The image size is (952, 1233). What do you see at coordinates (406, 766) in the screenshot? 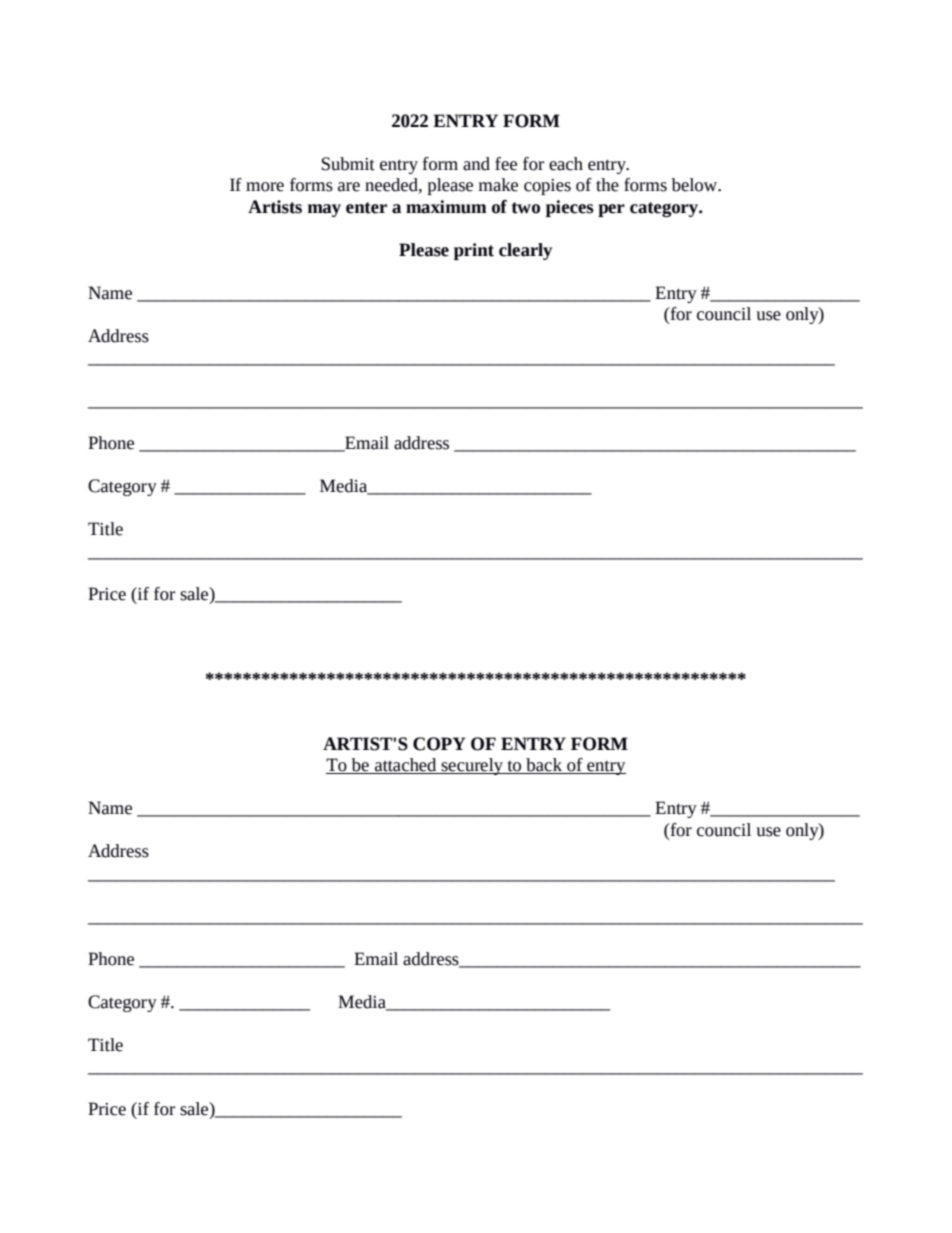
I see `attached` at bounding box center [406, 766].
